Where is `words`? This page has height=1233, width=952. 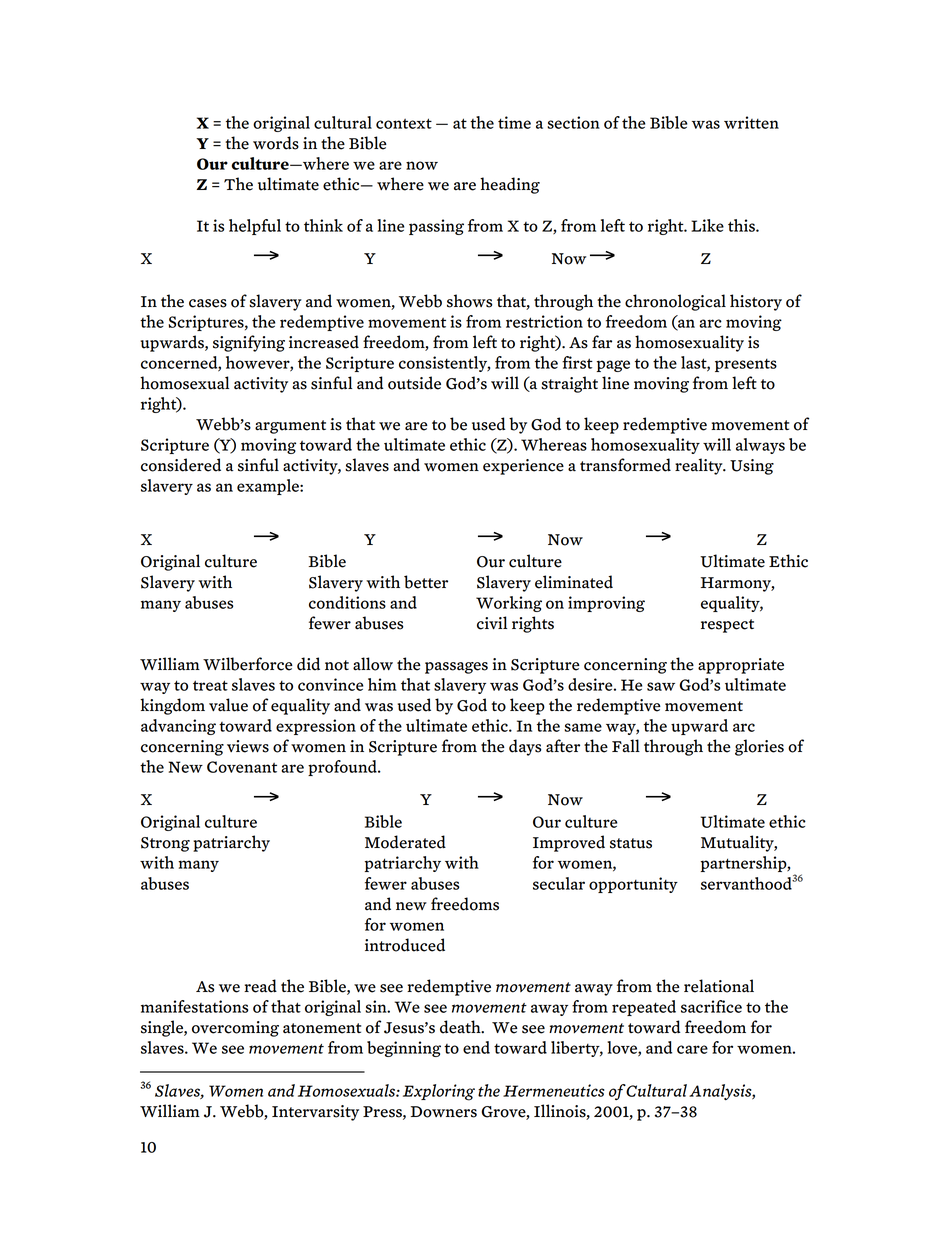 words is located at coordinates (276, 143).
